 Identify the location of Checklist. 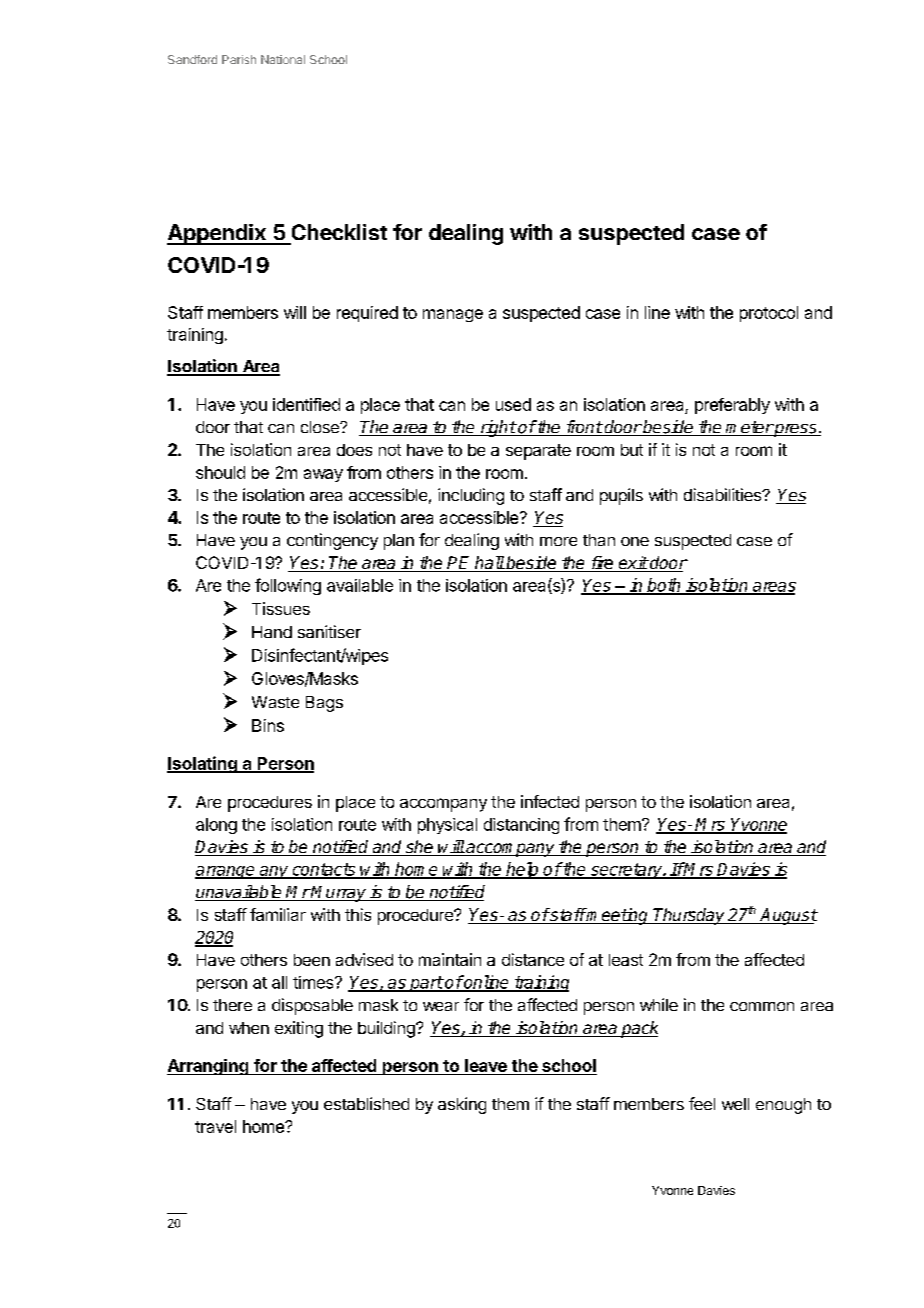
(339, 232).
